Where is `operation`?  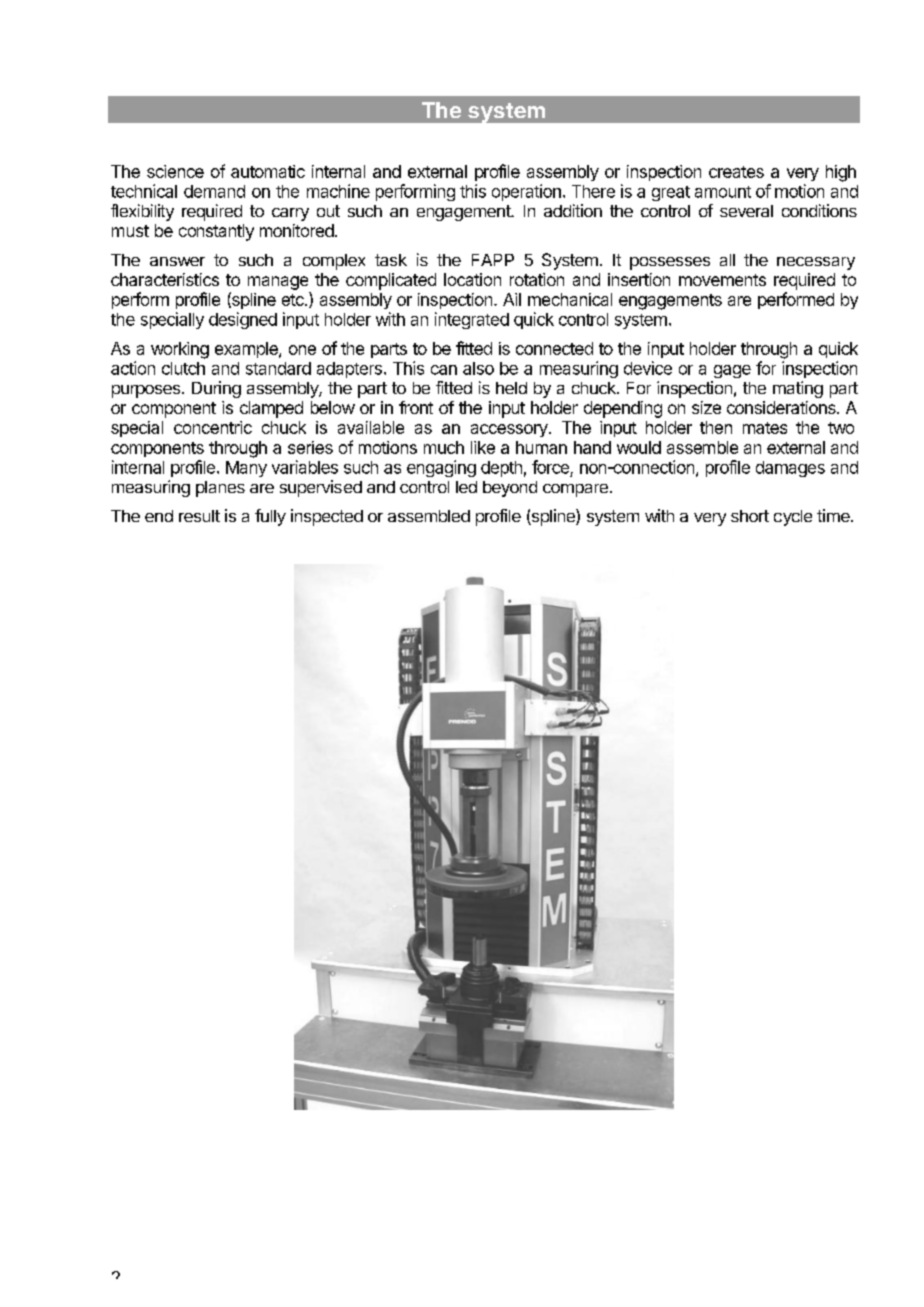
operation is located at coordinates (526, 192).
